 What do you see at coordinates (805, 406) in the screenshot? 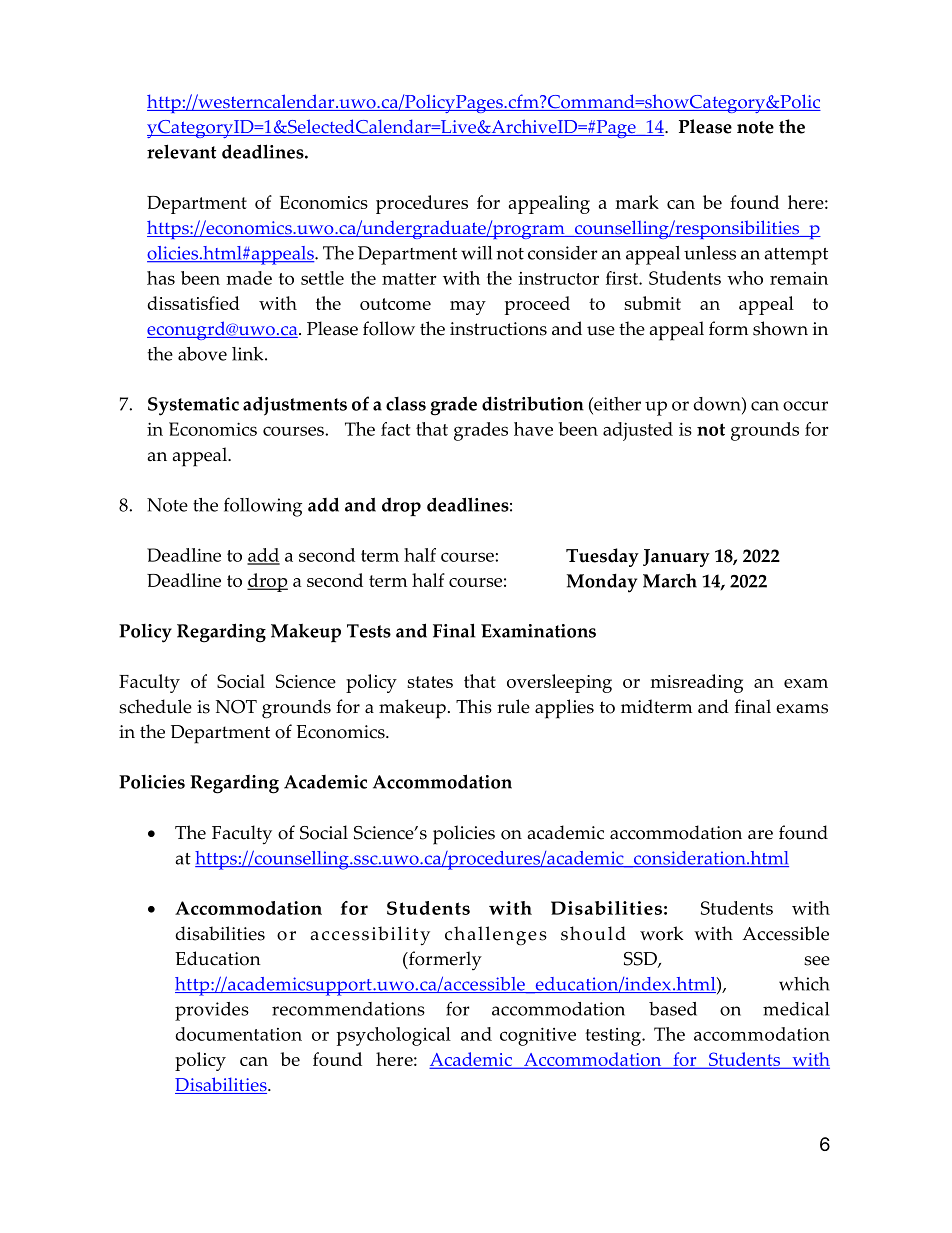
I see `occur` at bounding box center [805, 406].
